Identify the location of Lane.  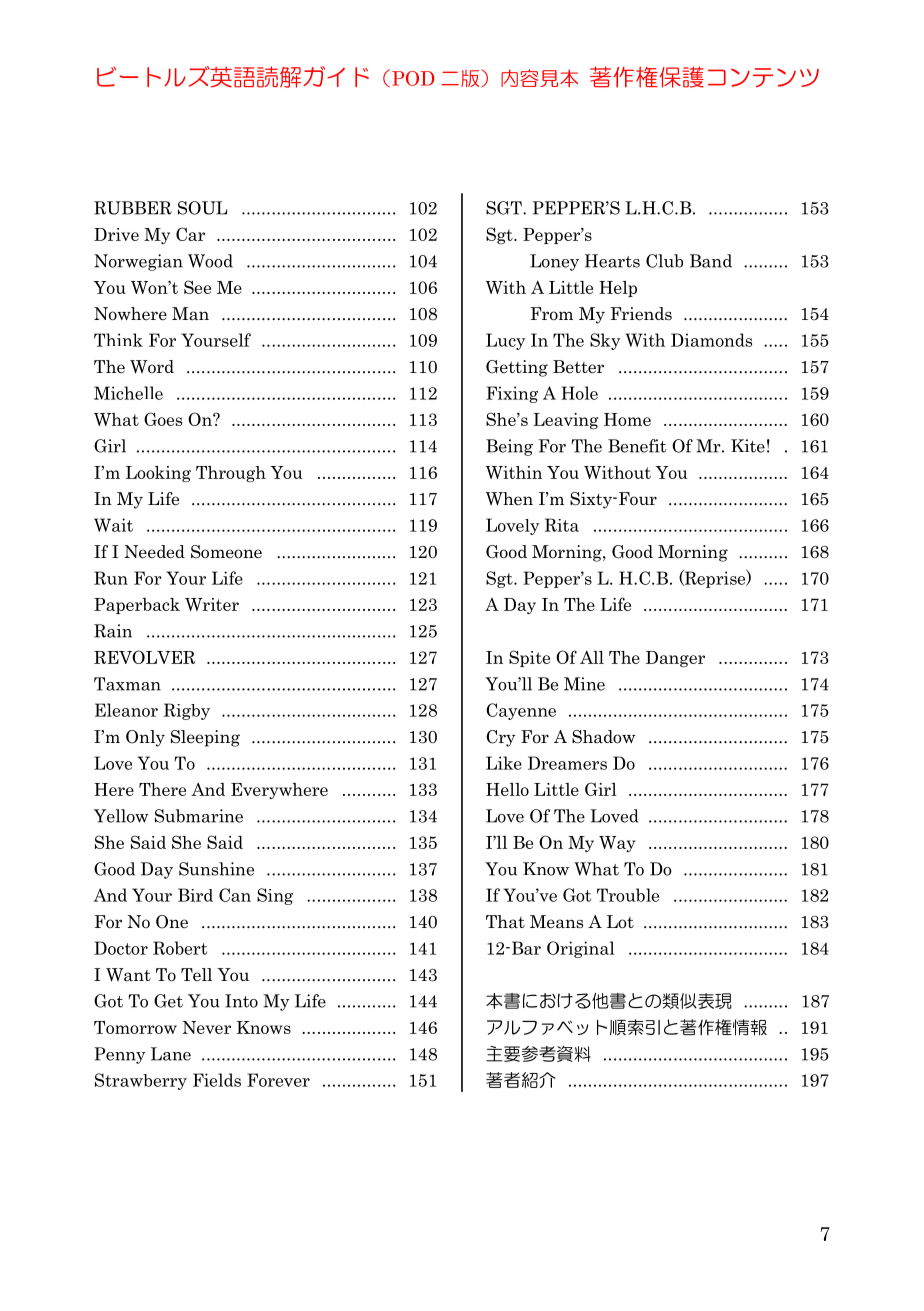
(171, 1054).
